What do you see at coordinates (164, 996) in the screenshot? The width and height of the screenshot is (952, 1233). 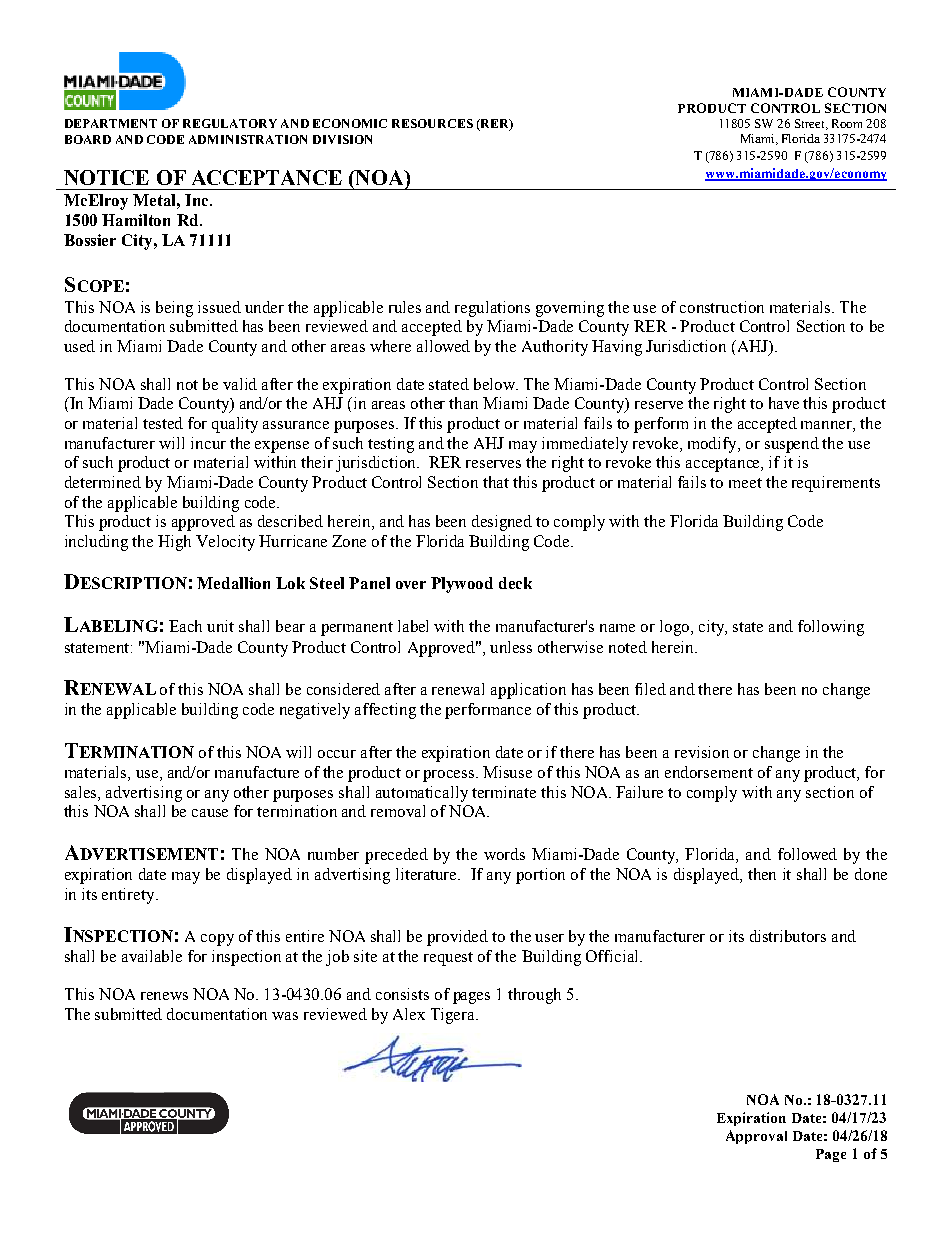 I see `renews` at bounding box center [164, 996].
